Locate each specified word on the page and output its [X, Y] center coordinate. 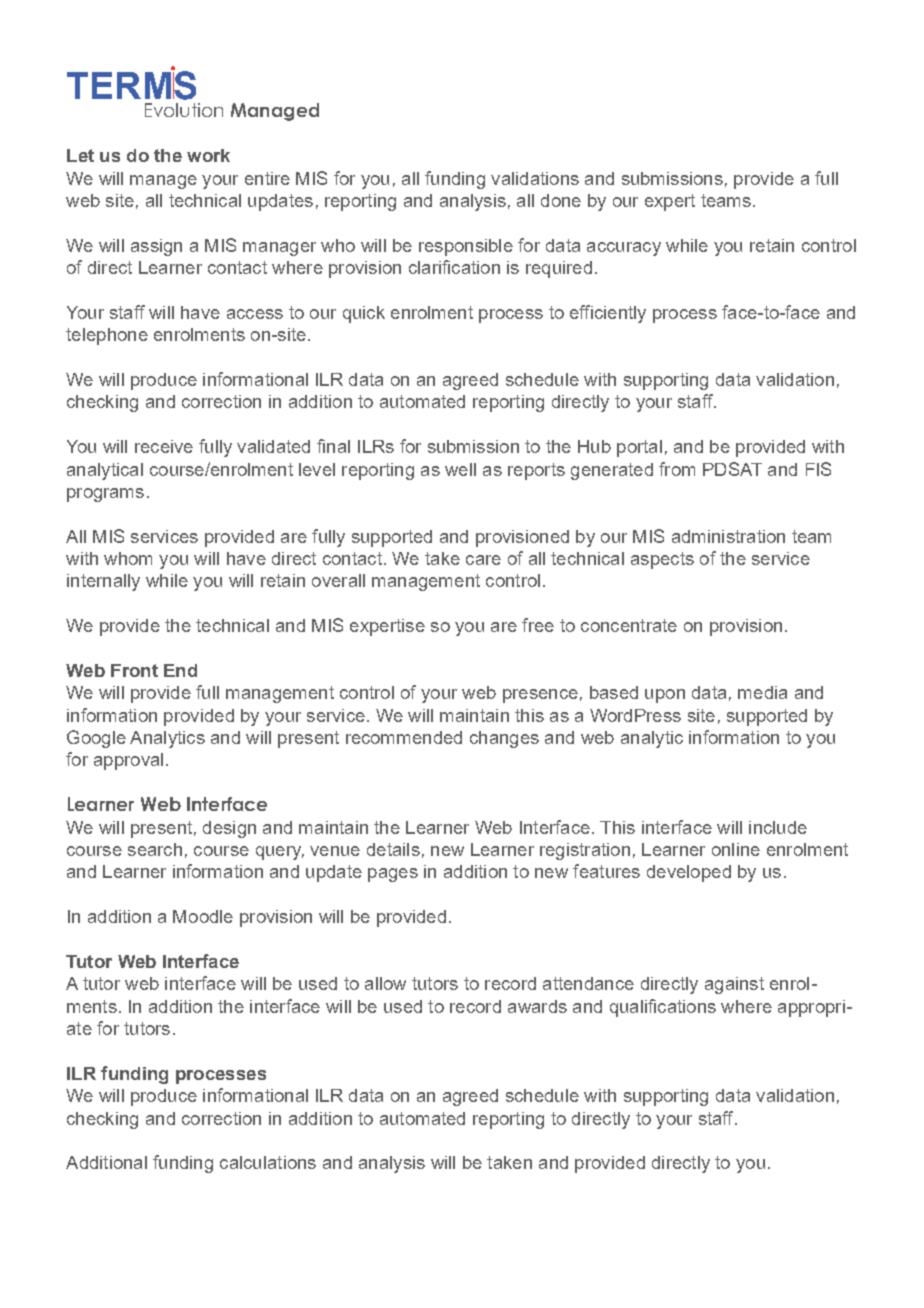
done [561, 200]
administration [728, 536]
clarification [454, 267]
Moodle [203, 916]
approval [128, 761]
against [734, 985]
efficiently [608, 314]
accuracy [624, 249]
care [483, 560]
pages [393, 875]
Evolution [184, 110]
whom [128, 558]
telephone [107, 336]
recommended [404, 737]
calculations [268, 1162]
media [762, 692]
